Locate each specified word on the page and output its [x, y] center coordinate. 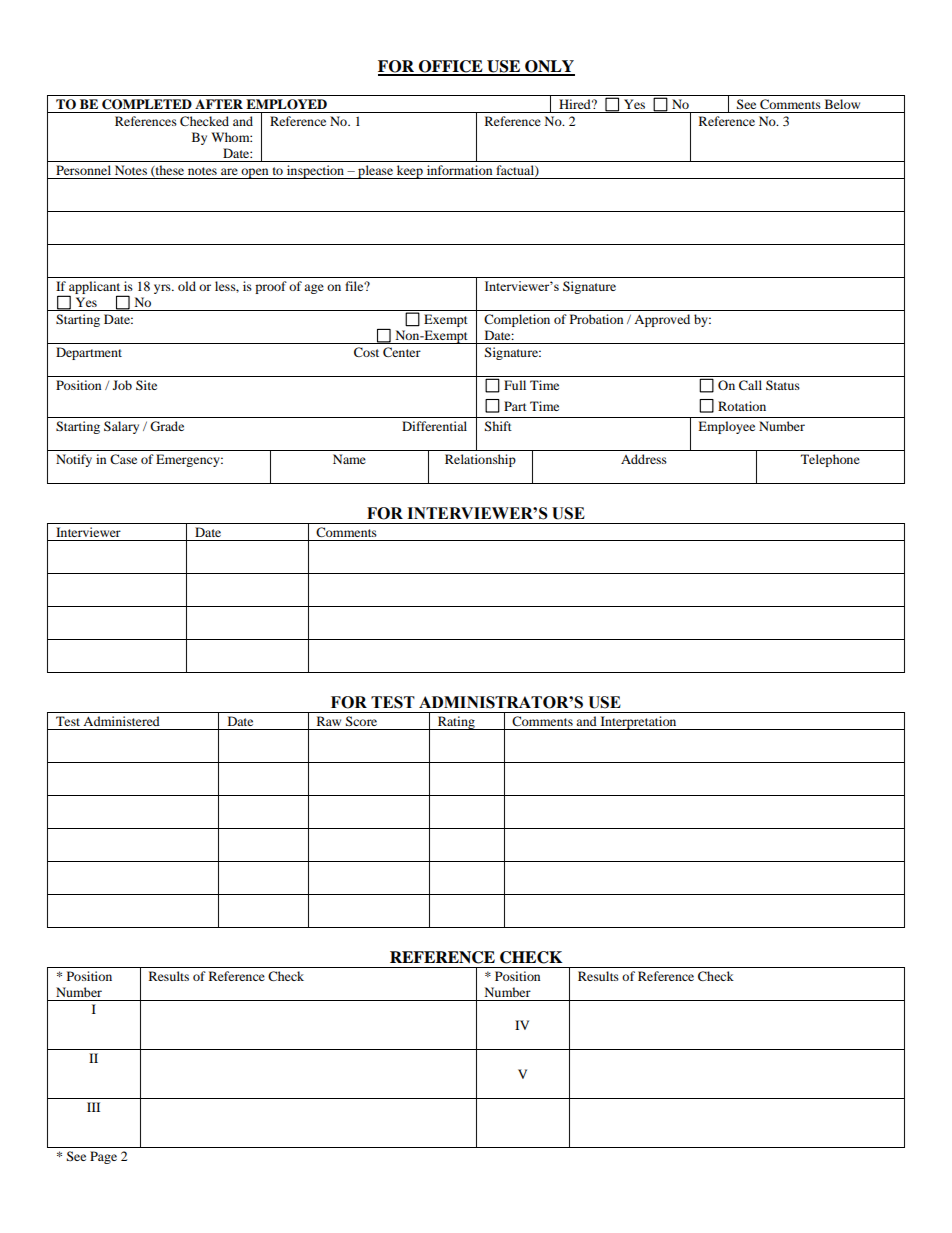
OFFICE [451, 67]
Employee [726, 427]
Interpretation [638, 723]
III [93, 1107]
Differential [434, 426]
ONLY [549, 67]
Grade [167, 426]
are [229, 171]
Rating [456, 723]
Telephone [830, 460]
